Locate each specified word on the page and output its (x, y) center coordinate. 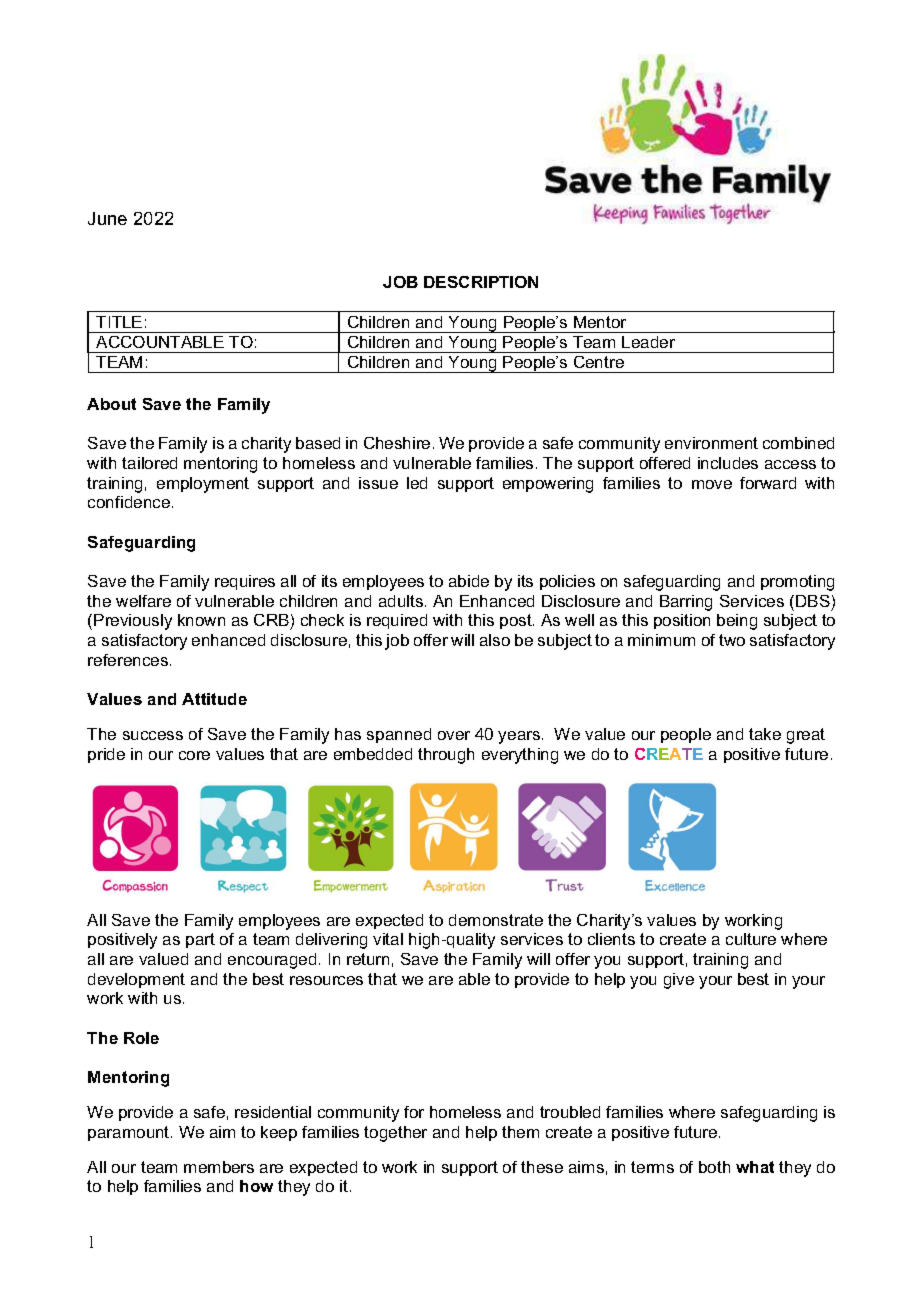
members (219, 1167)
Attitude (214, 699)
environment (711, 443)
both (714, 1167)
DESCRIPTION (481, 282)
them (520, 1132)
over (454, 735)
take (765, 734)
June (107, 218)
